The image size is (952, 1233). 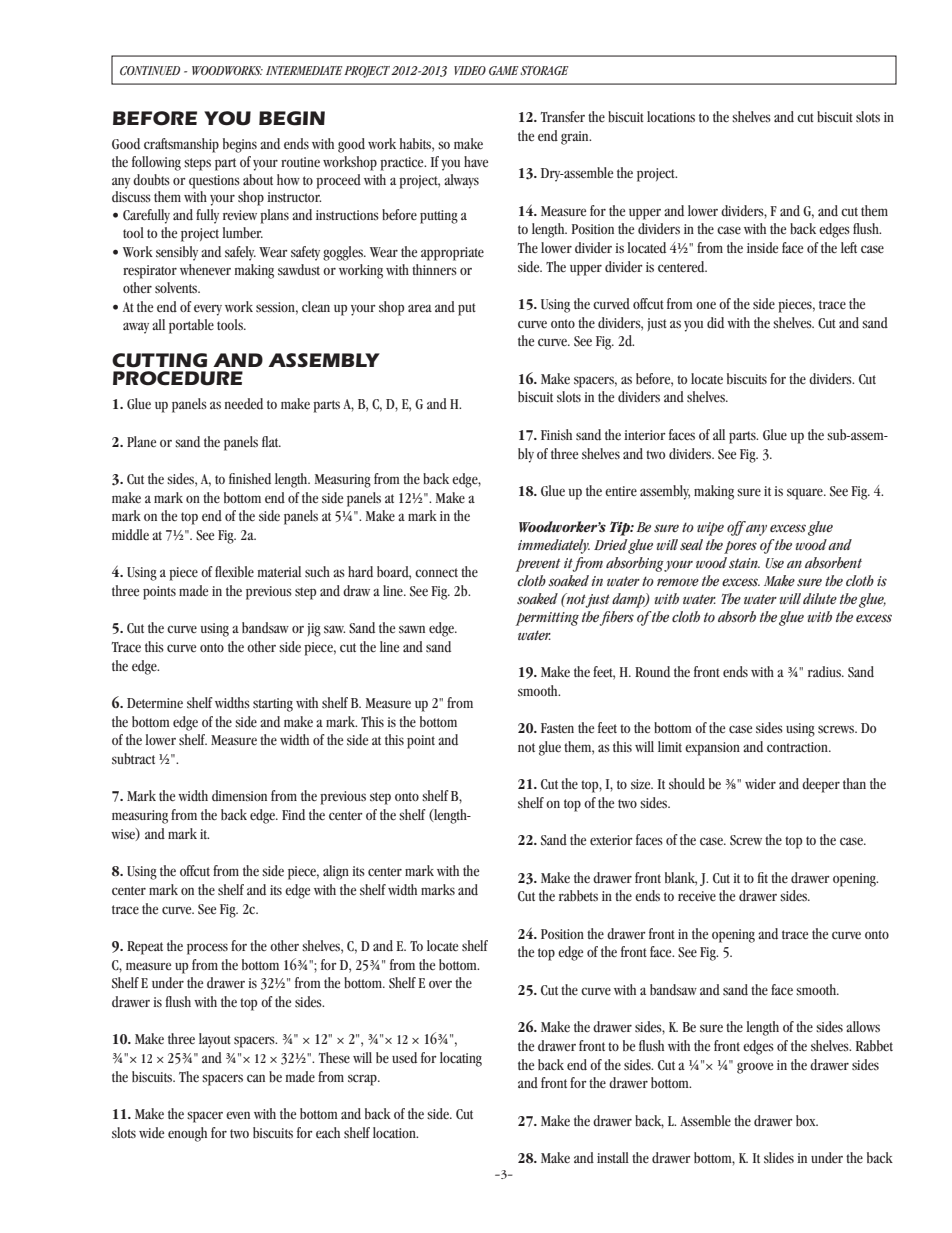 I want to click on locating, so click(x=461, y=1059).
